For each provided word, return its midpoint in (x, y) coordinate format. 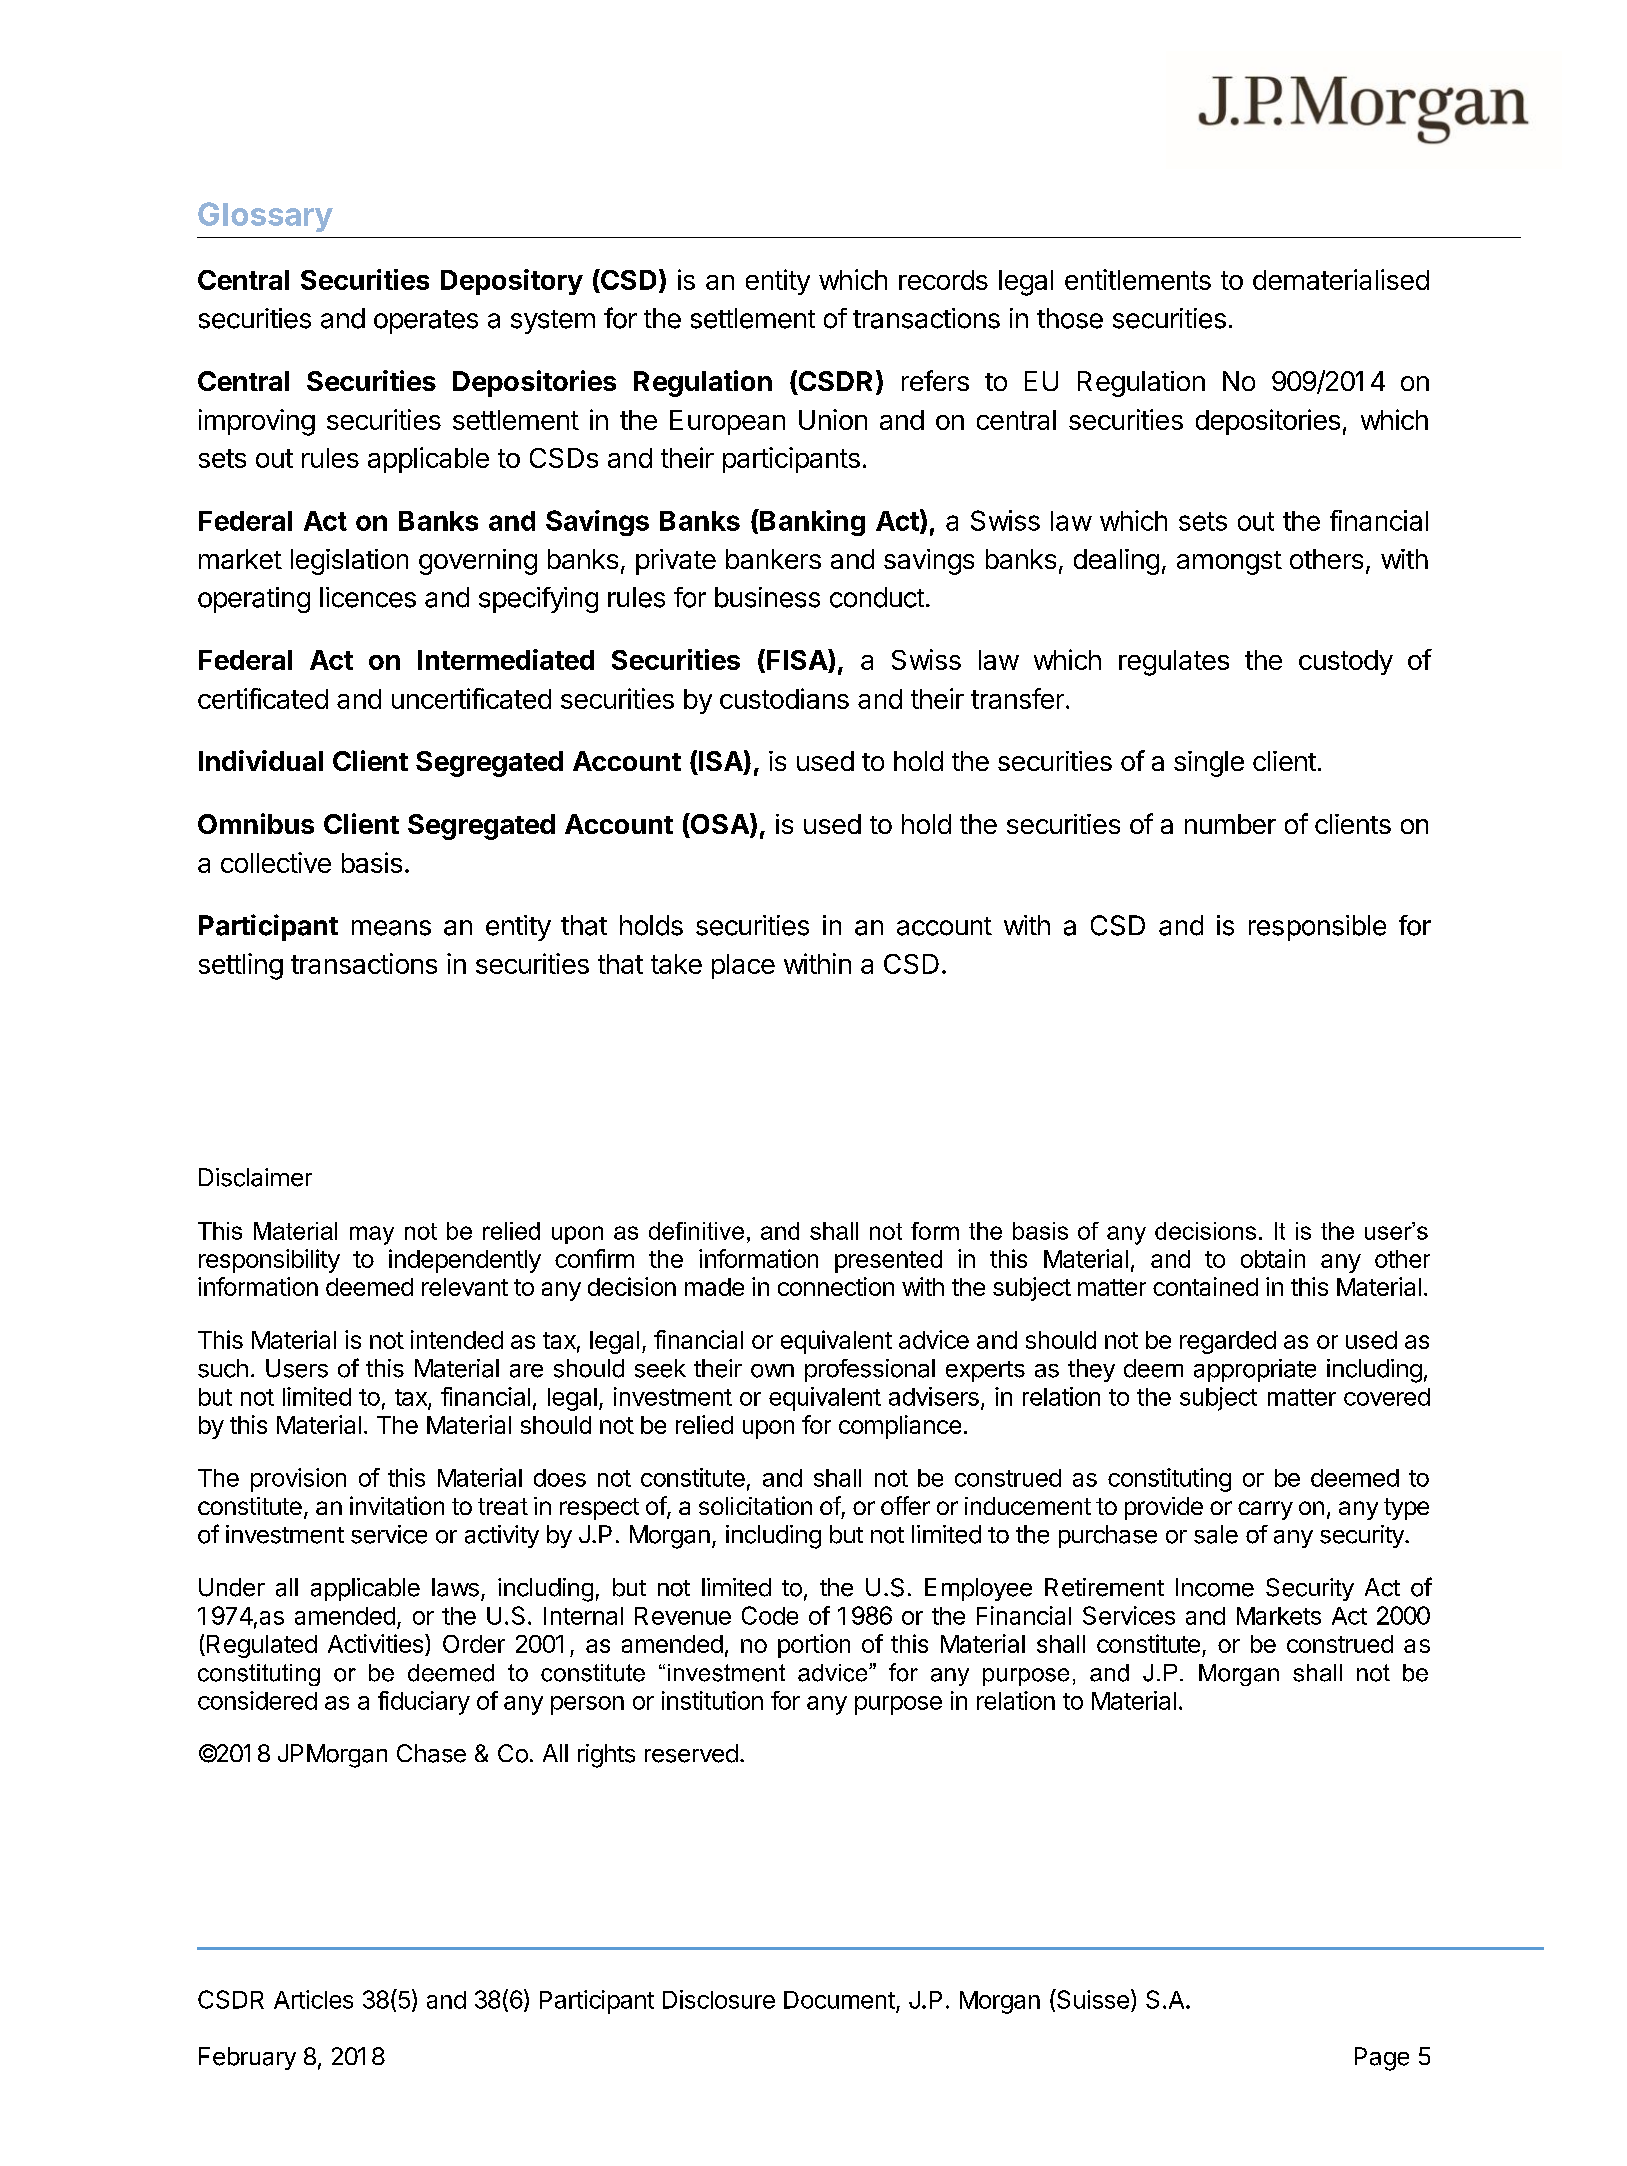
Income (1215, 1587)
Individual (261, 760)
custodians (784, 698)
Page (1382, 2059)
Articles (313, 1999)
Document (839, 2000)
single (1209, 764)
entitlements (1138, 279)
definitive (696, 1231)
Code (770, 1615)
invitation (397, 1505)
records (943, 280)
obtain (1273, 1258)
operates (426, 322)
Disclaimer (255, 1177)
